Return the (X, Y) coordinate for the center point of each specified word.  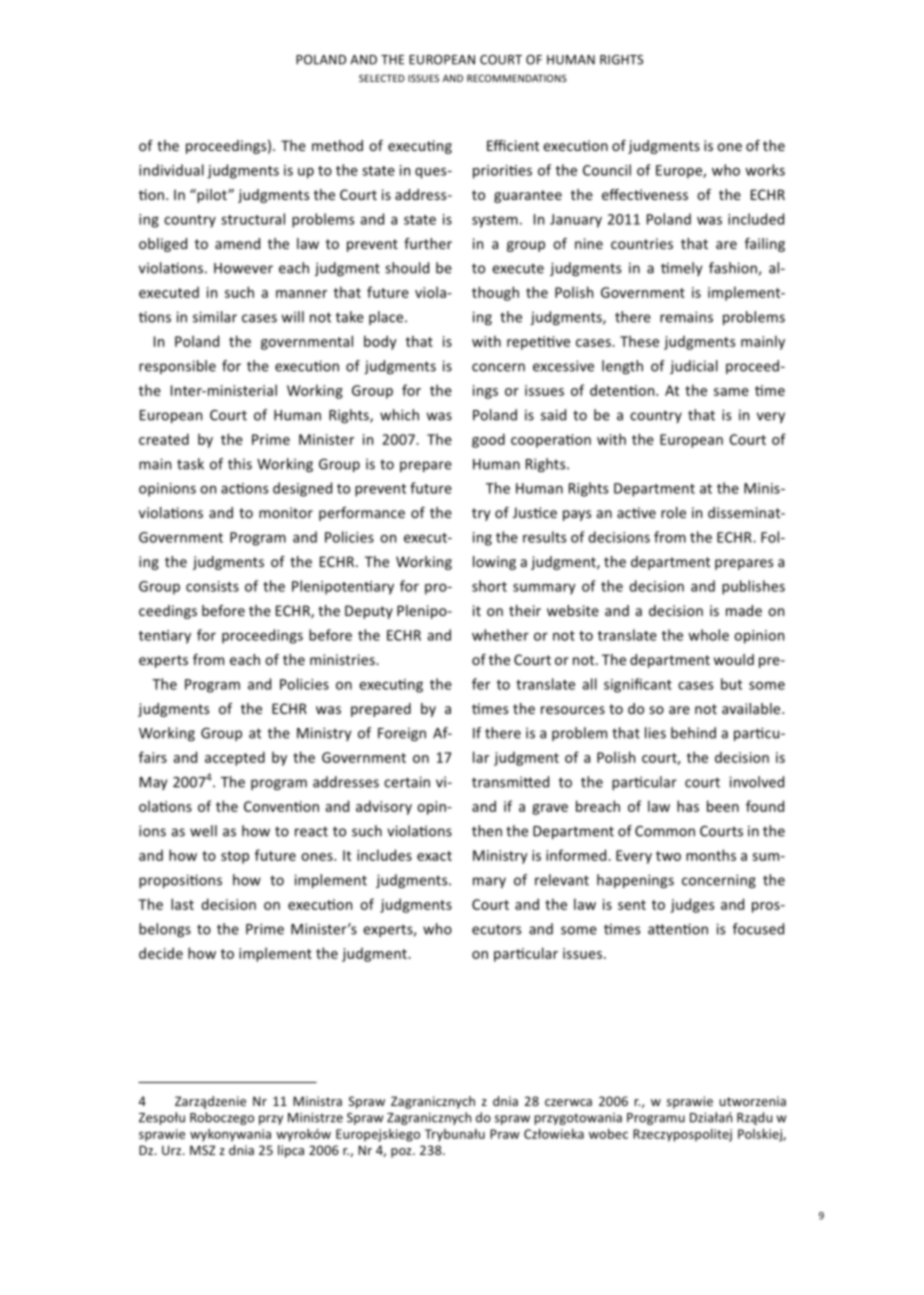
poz (402, 1153)
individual (171, 170)
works (765, 170)
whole (708, 635)
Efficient (513, 145)
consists (212, 586)
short (489, 586)
